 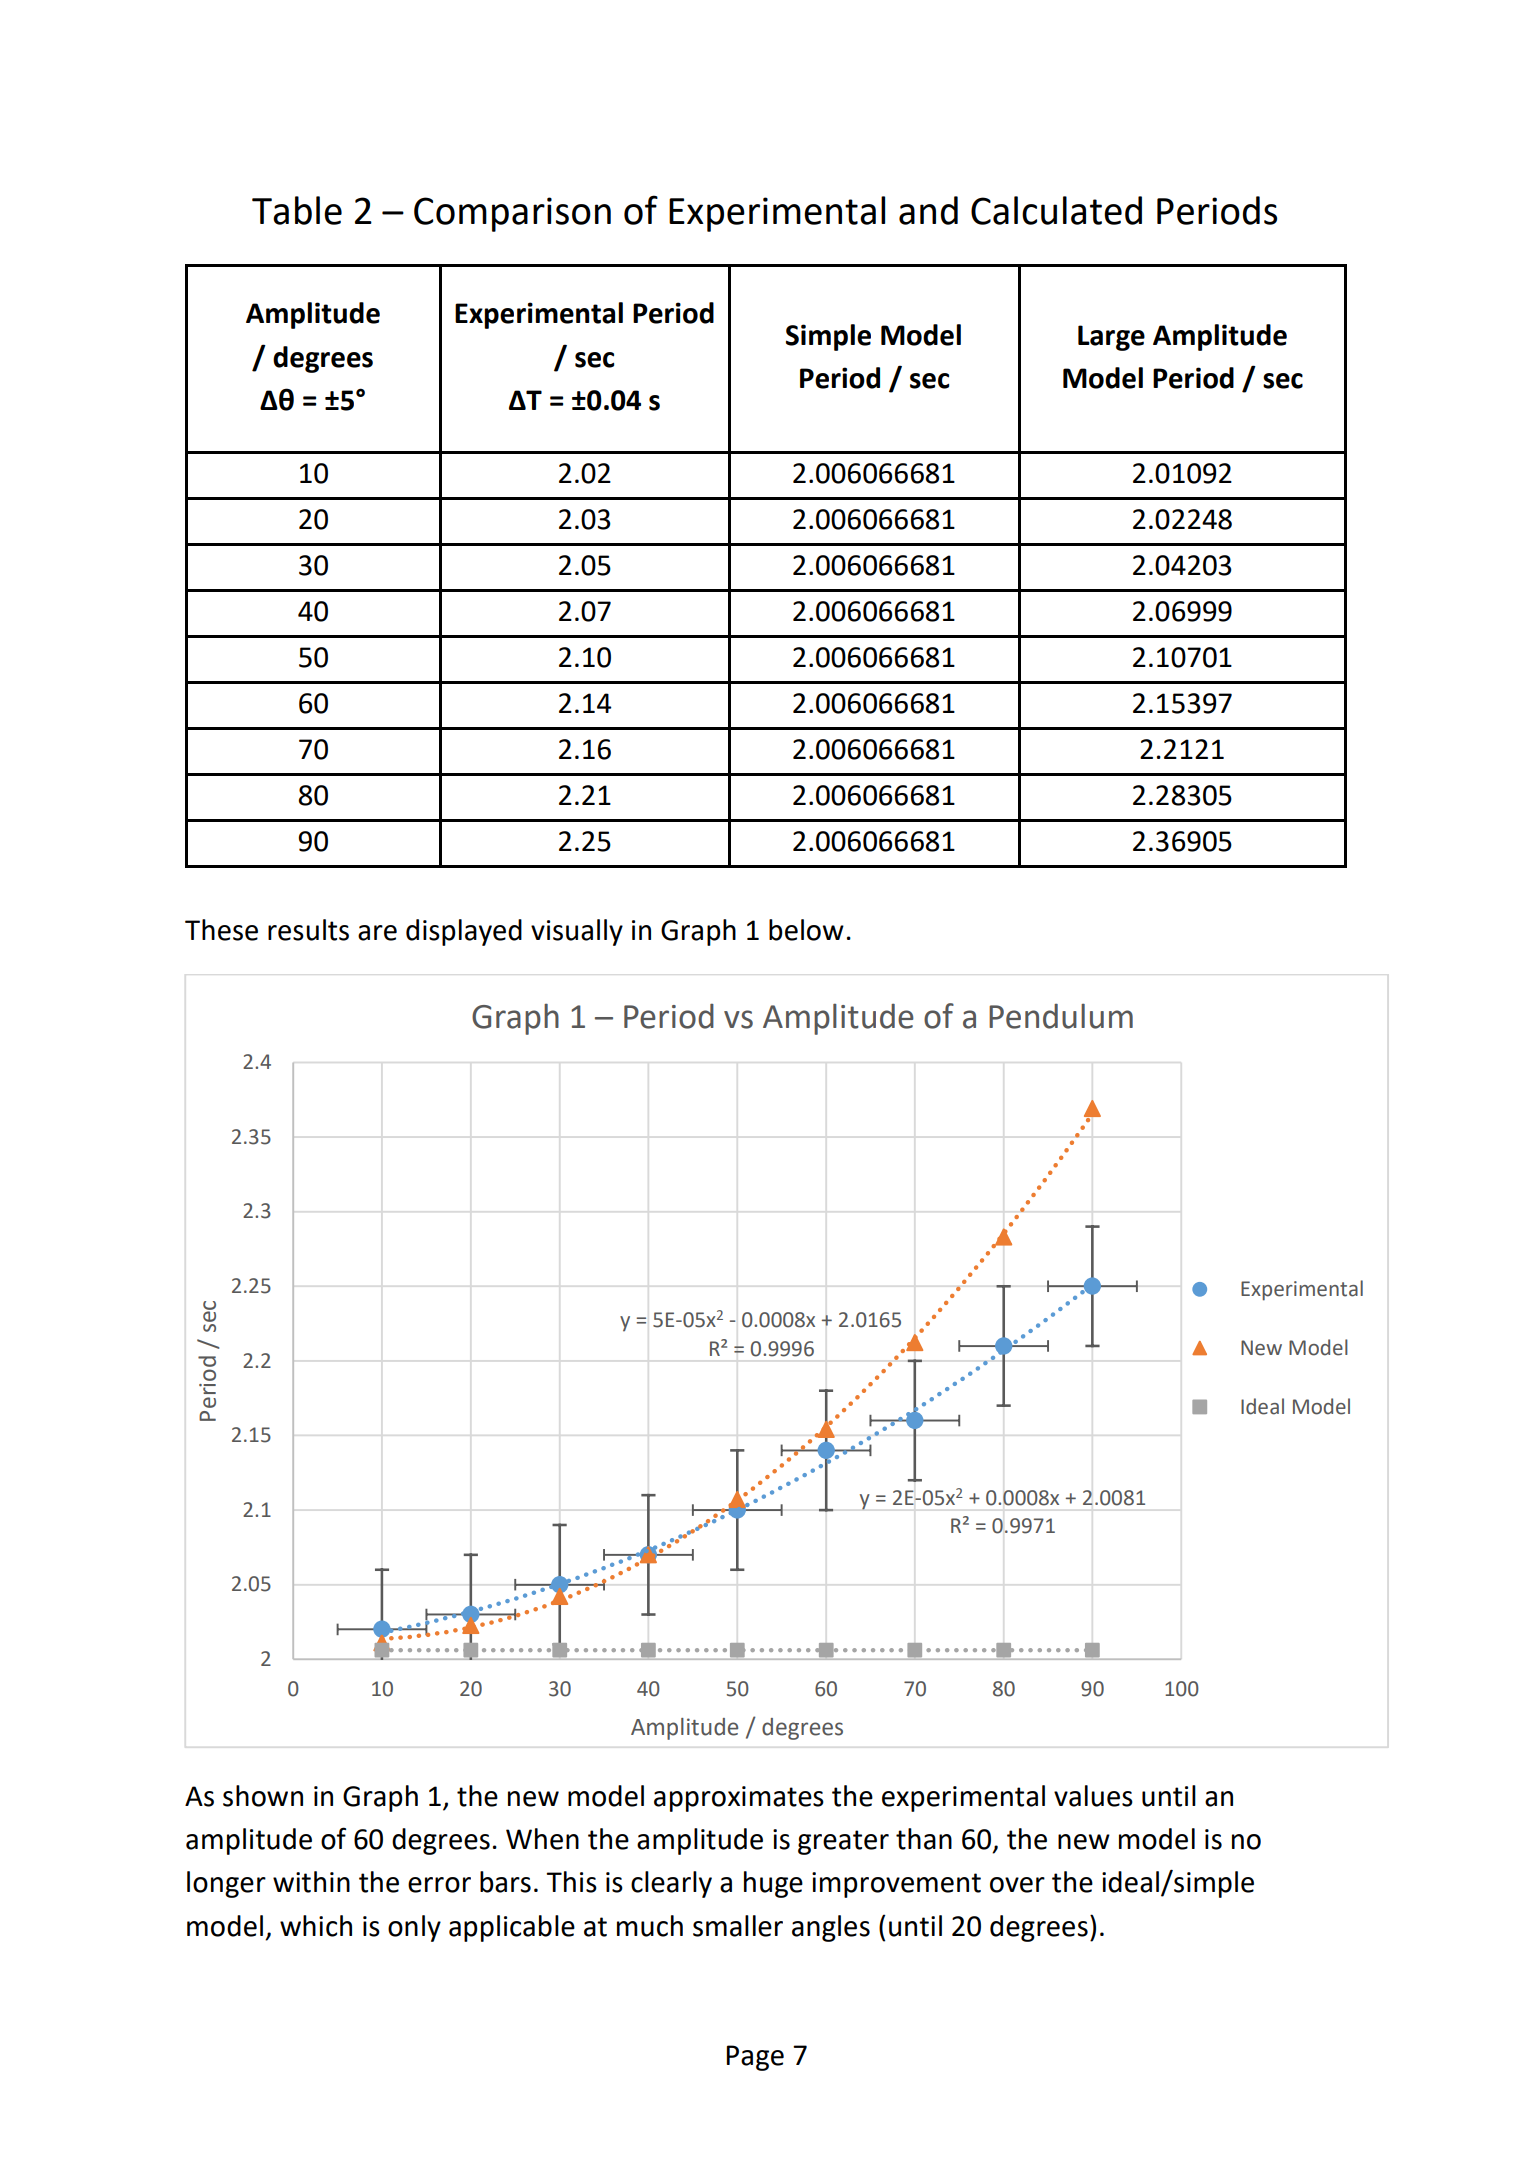 What do you see at coordinates (650, 1926) in the page?
I see `much` at bounding box center [650, 1926].
